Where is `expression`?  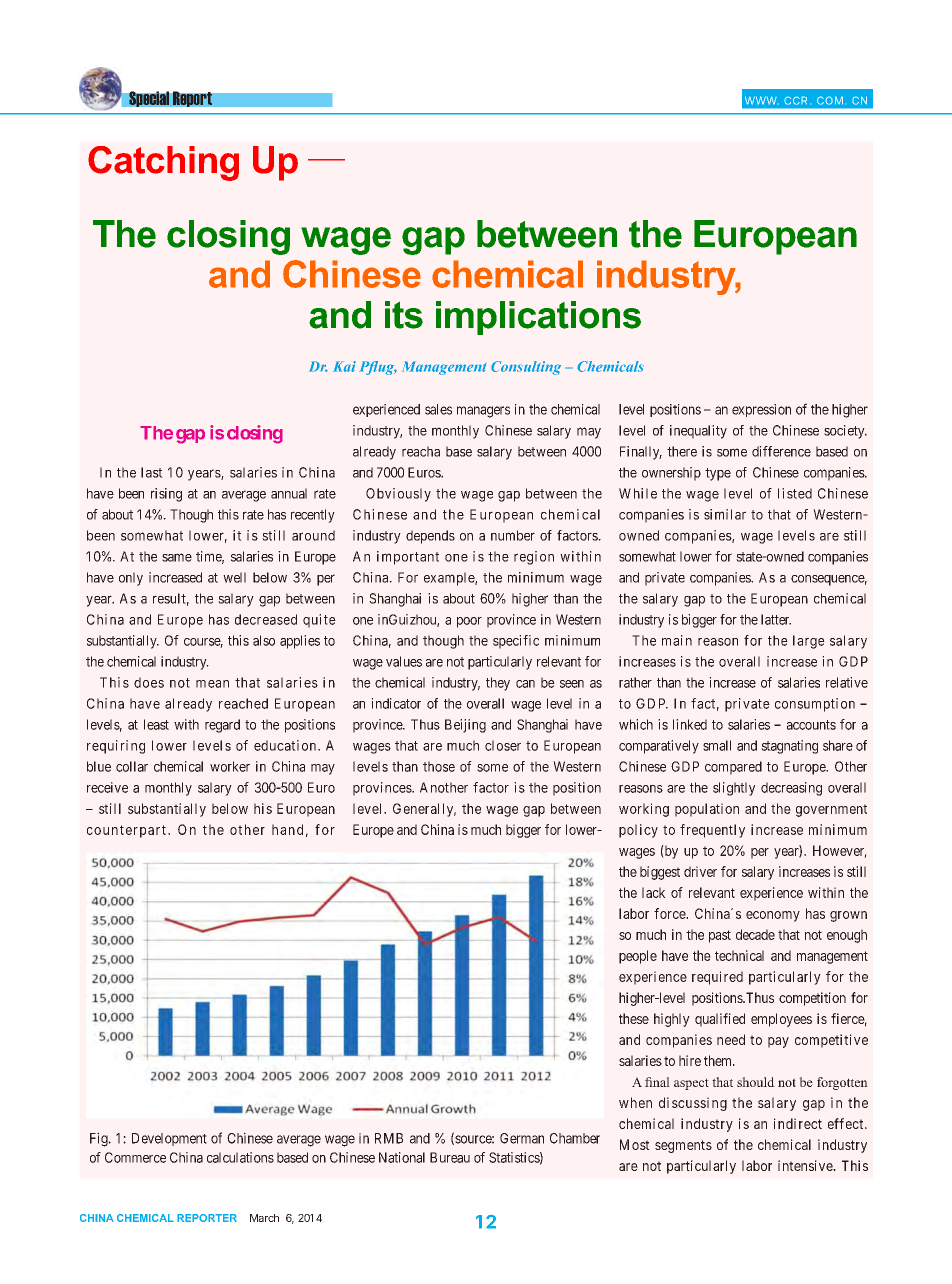
expression is located at coordinates (761, 410).
